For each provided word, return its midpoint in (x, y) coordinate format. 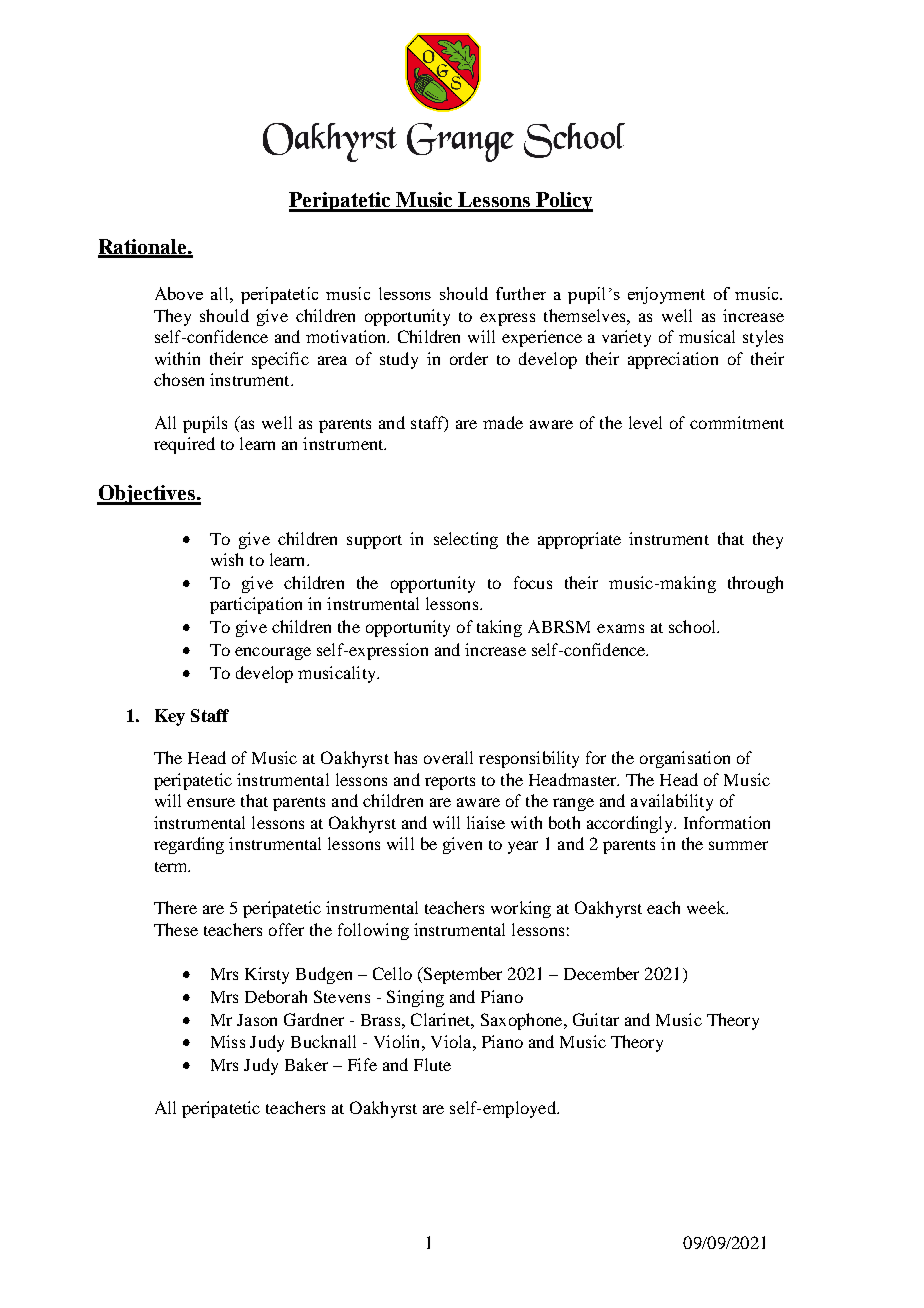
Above (179, 293)
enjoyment (666, 295)
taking (499, 628)
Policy (563, 202)
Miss (228, 1041)
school (694, 626)
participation (256, 605)
